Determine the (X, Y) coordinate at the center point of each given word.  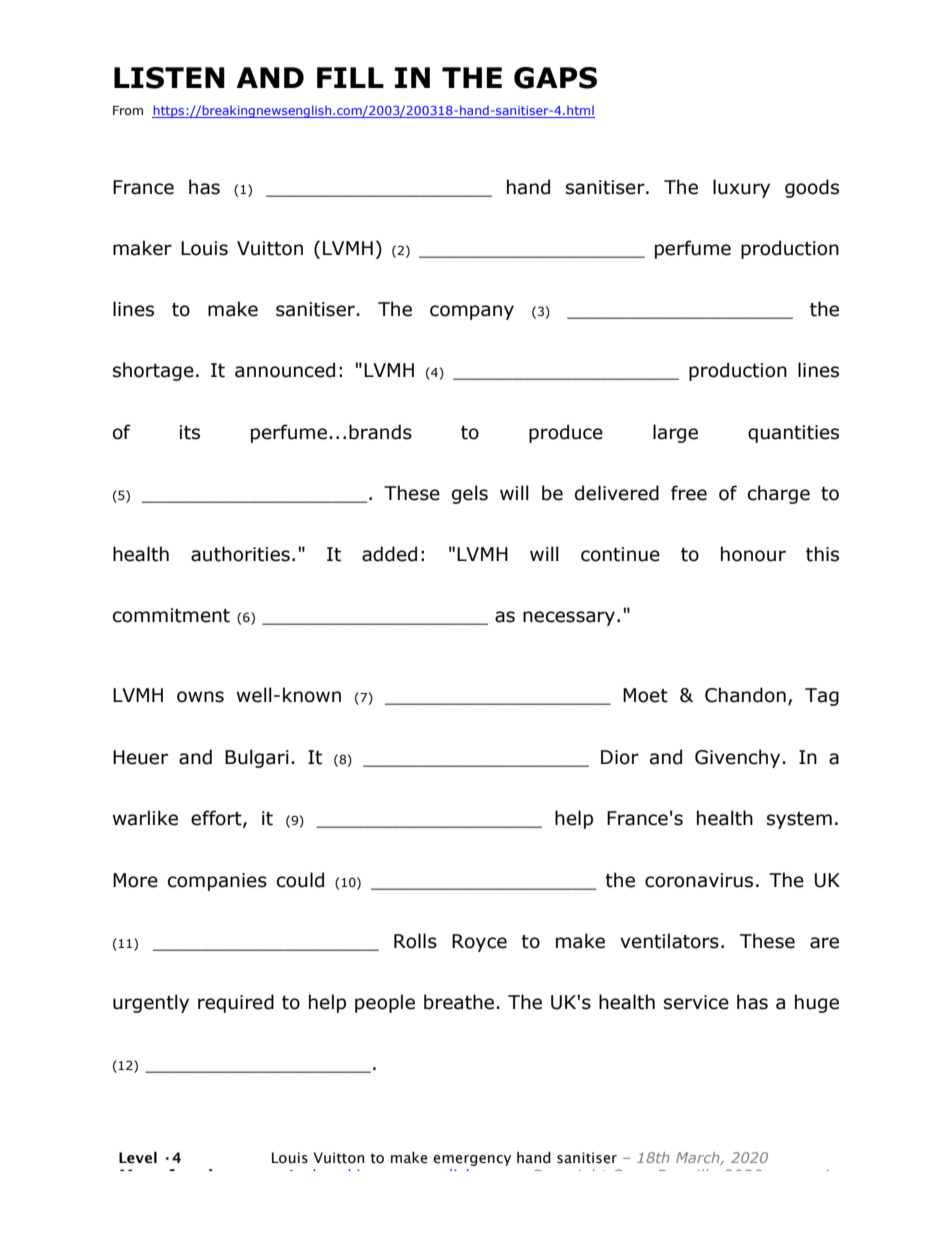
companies (217, 882)
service (696, 1002)
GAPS (555, 78)
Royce (479, 943)
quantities (793, 434)
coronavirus (699, 880)
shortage (153, 371)
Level (138, 1158)
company (472, 312)
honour (753, 554)
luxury (741, 188)
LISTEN (169, 78)
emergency (472, 1160)
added (389, 554)
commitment (171, 615)
